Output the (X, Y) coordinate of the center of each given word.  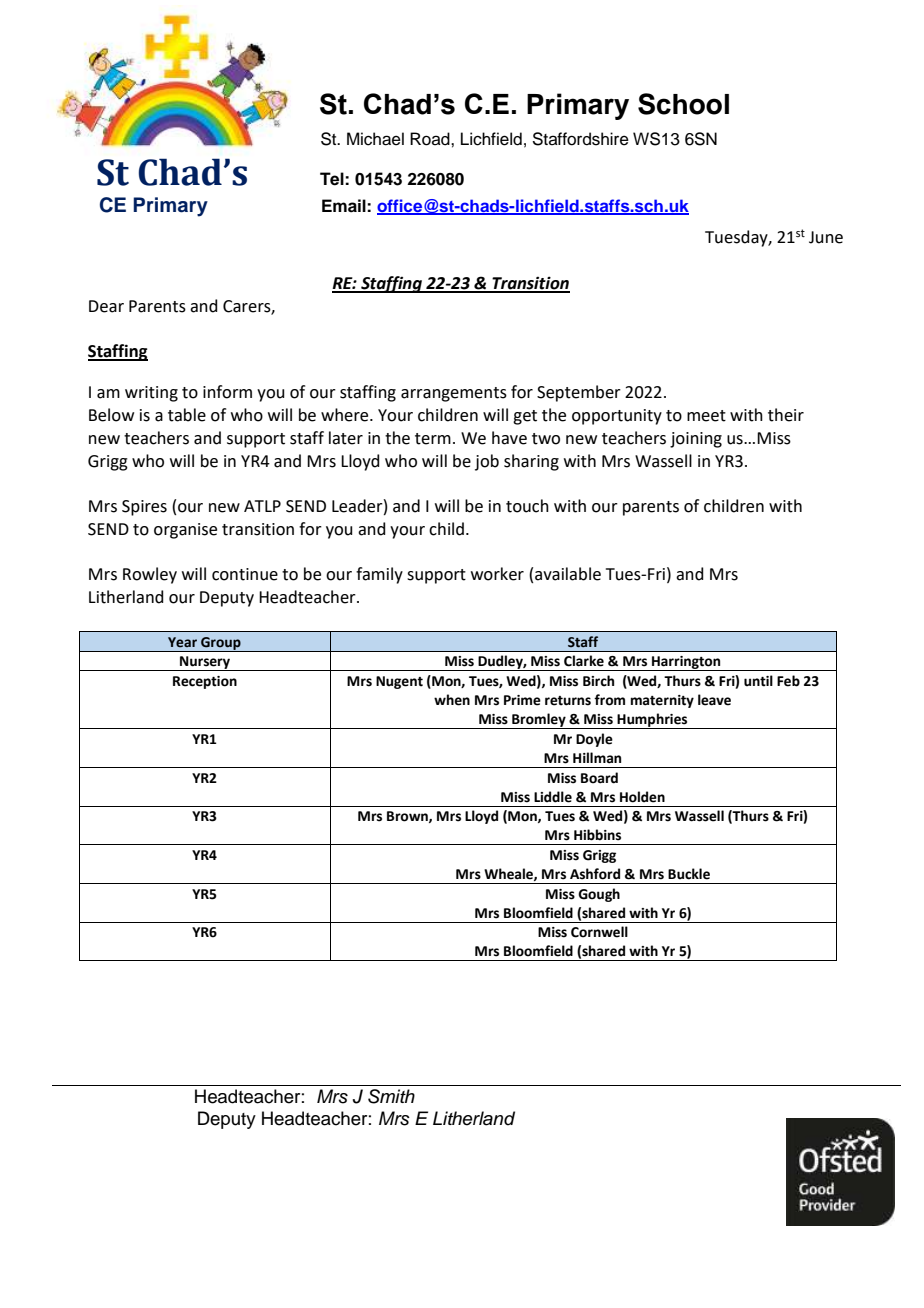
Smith (391, 1096)
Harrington (686, 663)
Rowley (150, 575)
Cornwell (599, 932)
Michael (375, 139)
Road (431, 139)
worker (497, 574)
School (683, 104)
